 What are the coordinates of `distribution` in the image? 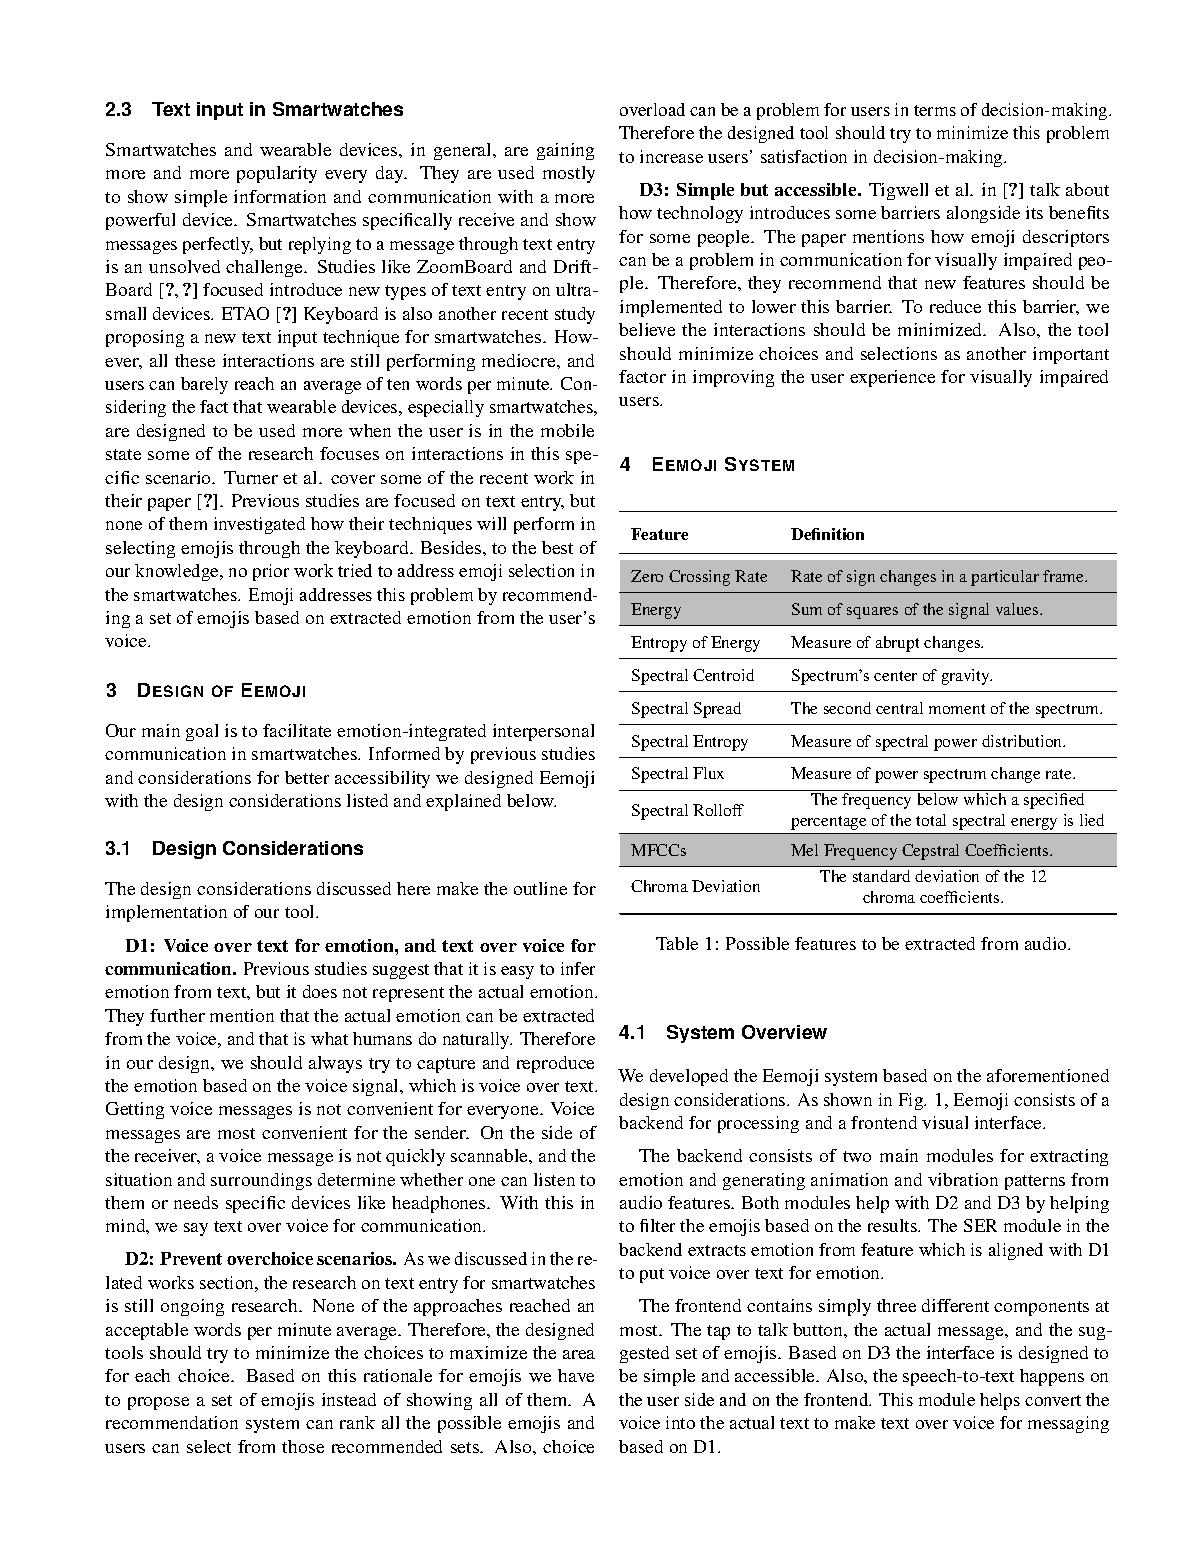 It's located at (1023, 741).
